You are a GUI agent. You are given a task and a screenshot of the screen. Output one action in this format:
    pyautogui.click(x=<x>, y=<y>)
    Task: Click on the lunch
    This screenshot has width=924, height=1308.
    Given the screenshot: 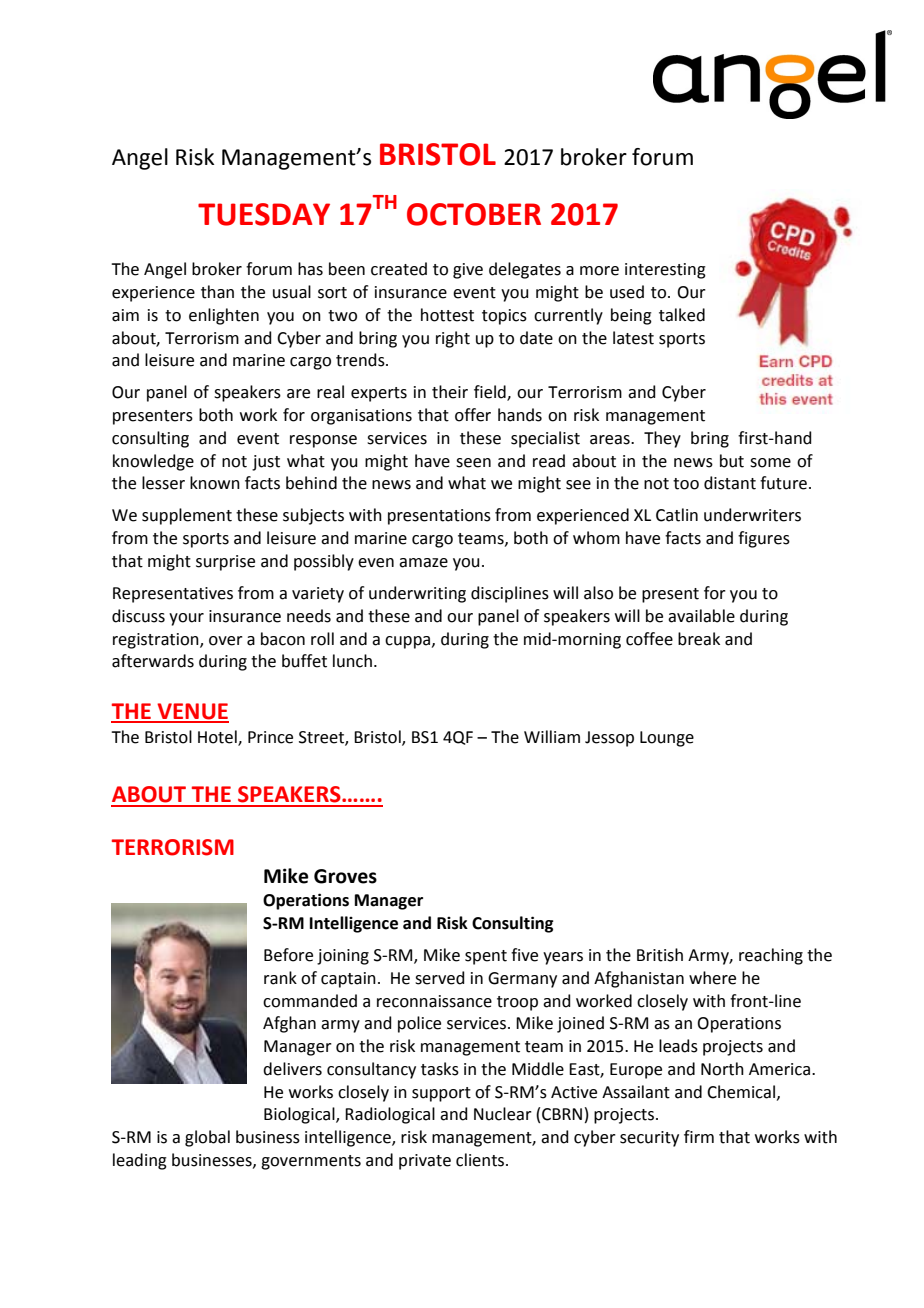 What is the action you would take?
    pyautogui.click(x=352, y=661)
